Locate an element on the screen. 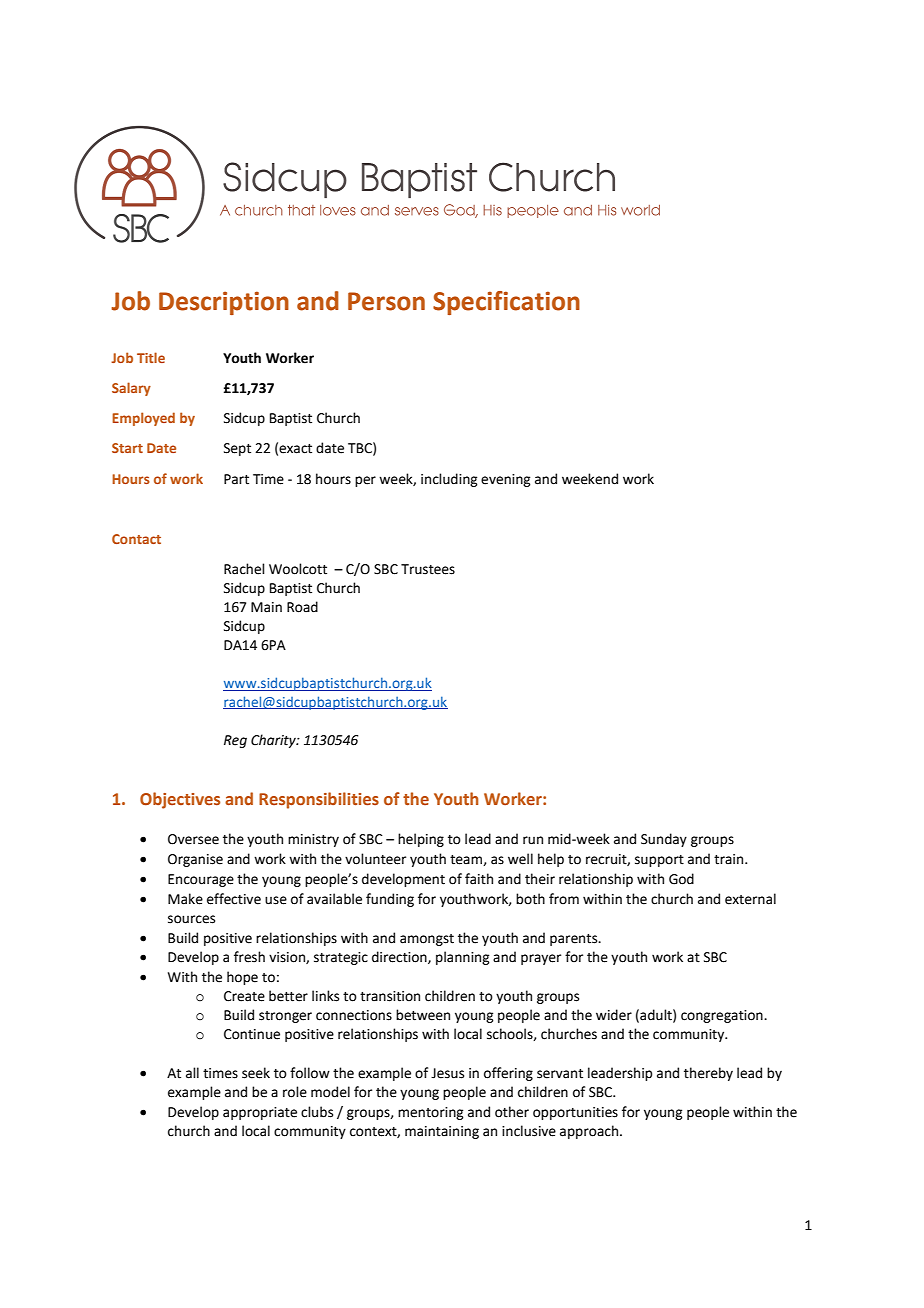 The image size is (924, 1308). Description is located at coordinates (224, 303).
